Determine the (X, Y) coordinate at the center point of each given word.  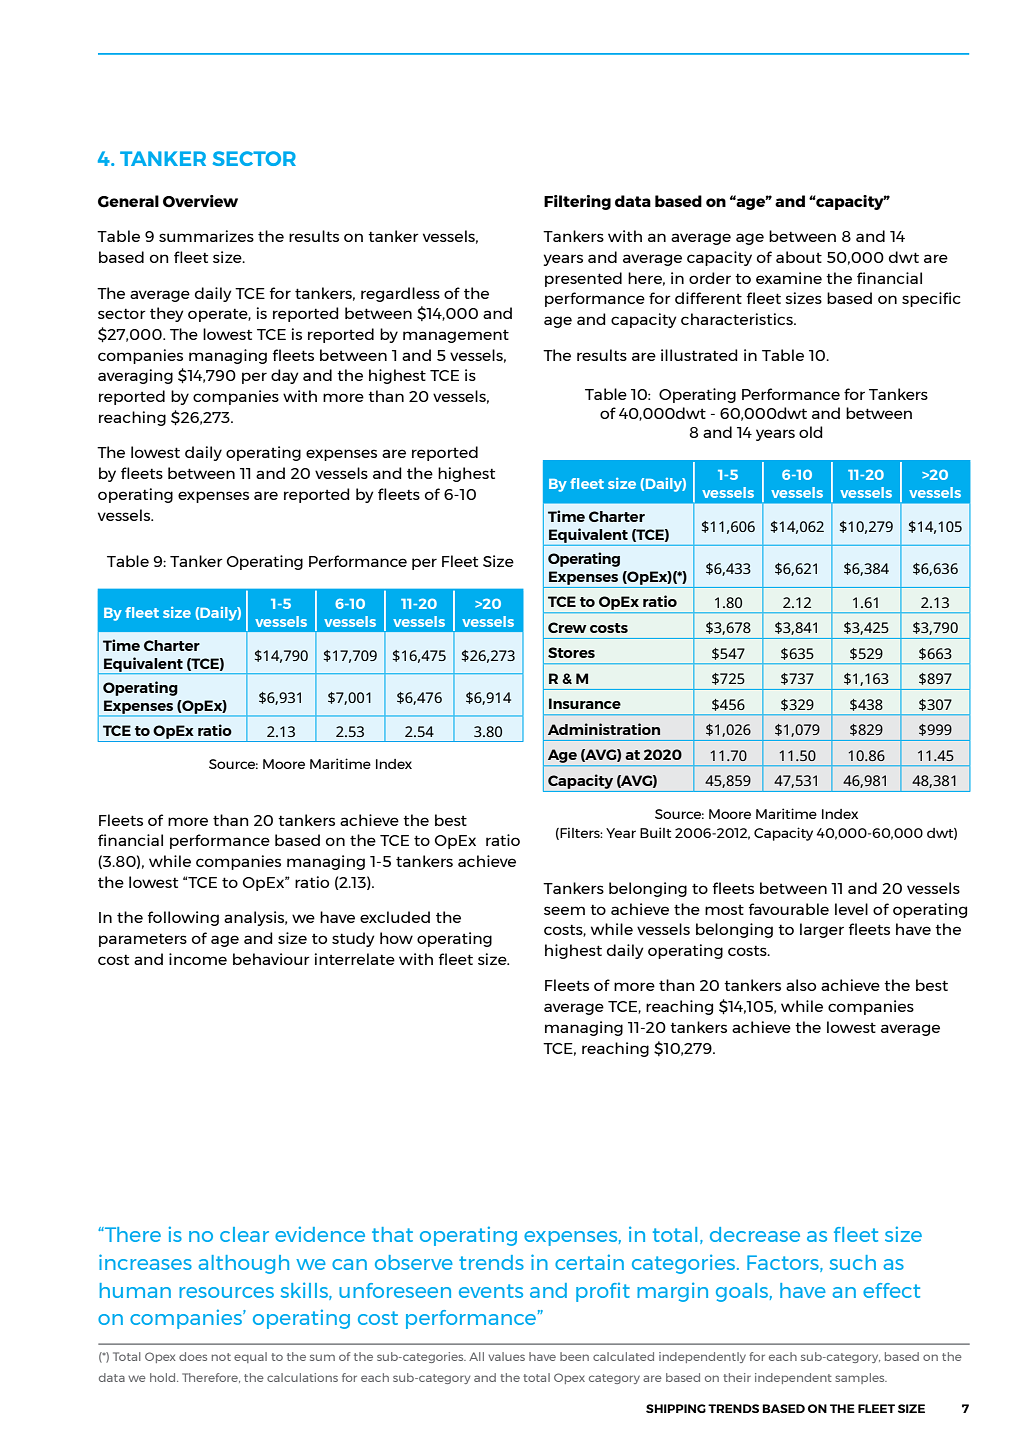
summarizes (206, 236)
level (851, 909)
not (221, 1357)
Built (655, 832)
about (799, 257)
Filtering (577, 202)
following (183, 918)
